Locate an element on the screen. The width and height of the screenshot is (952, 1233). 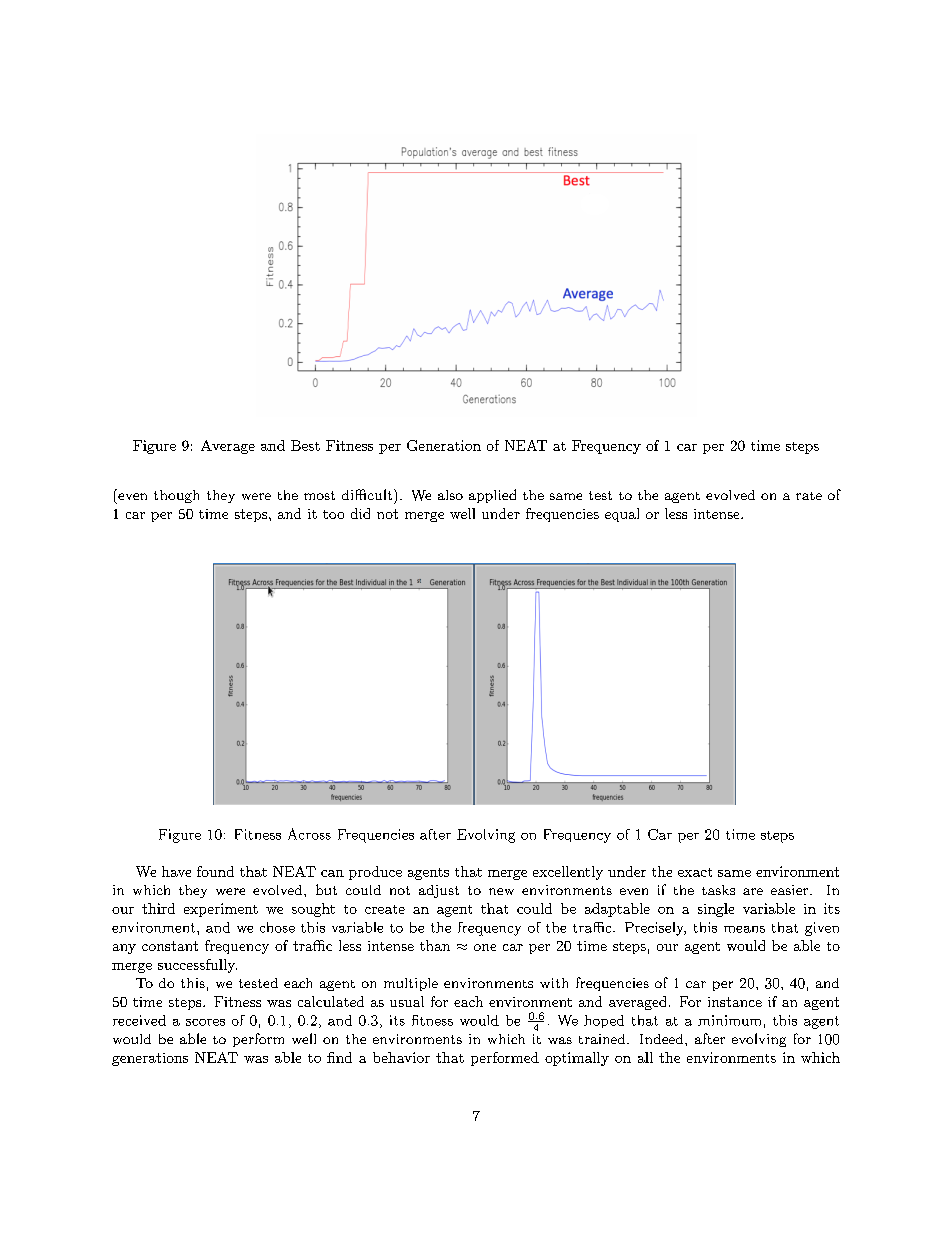
found is located at coordinates (215, 871).
